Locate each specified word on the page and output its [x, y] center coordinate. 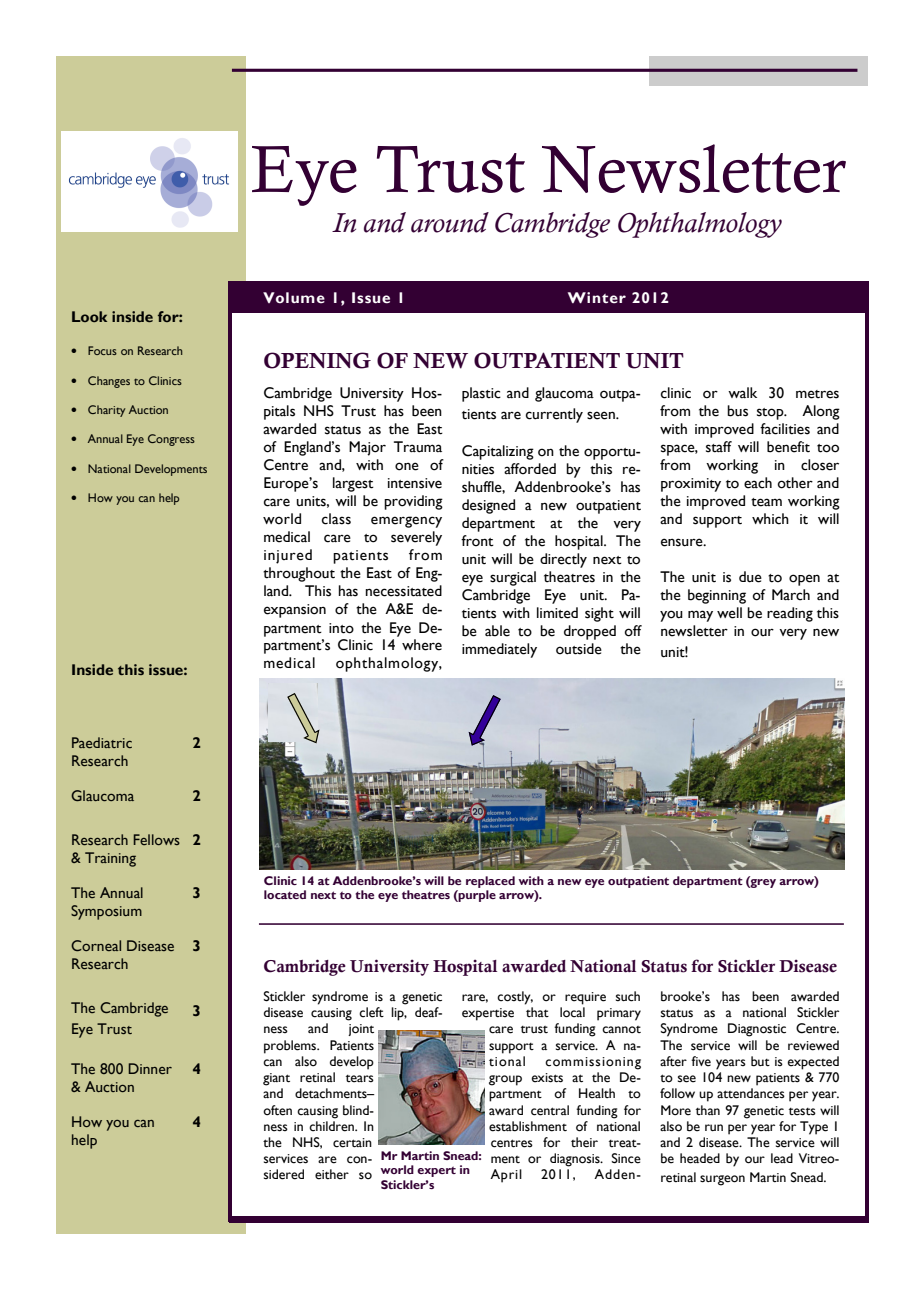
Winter [597, 298]
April [506, 1176]
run [714, 1127]
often [277, 1110]
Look [89, 316]
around [450, 222]
